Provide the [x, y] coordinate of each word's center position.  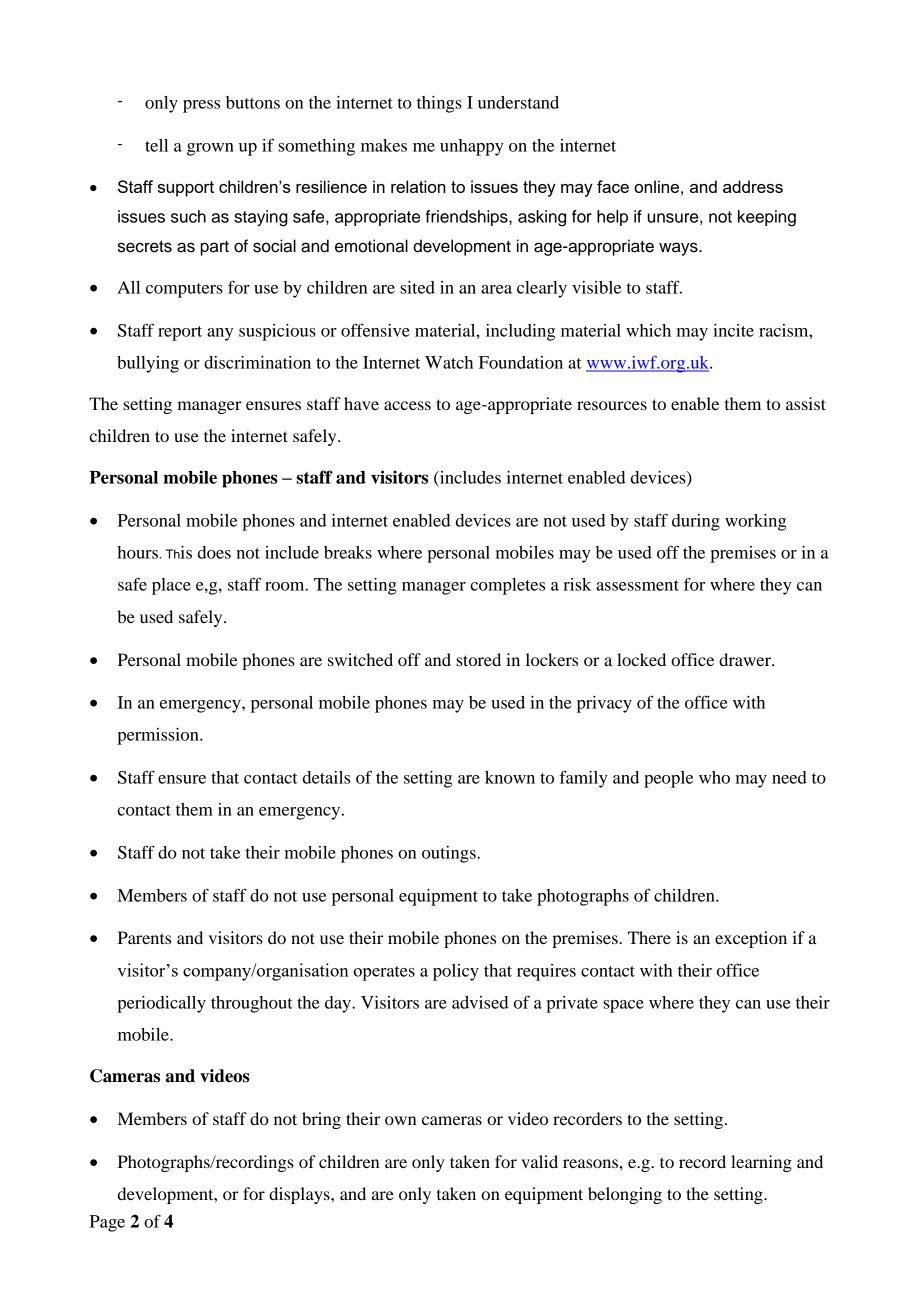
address [753, 186]
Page [107, 1223]
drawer [746, 659]
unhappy [472, 147]
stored [478, 659]
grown [210, 149]
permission [159, 736]
